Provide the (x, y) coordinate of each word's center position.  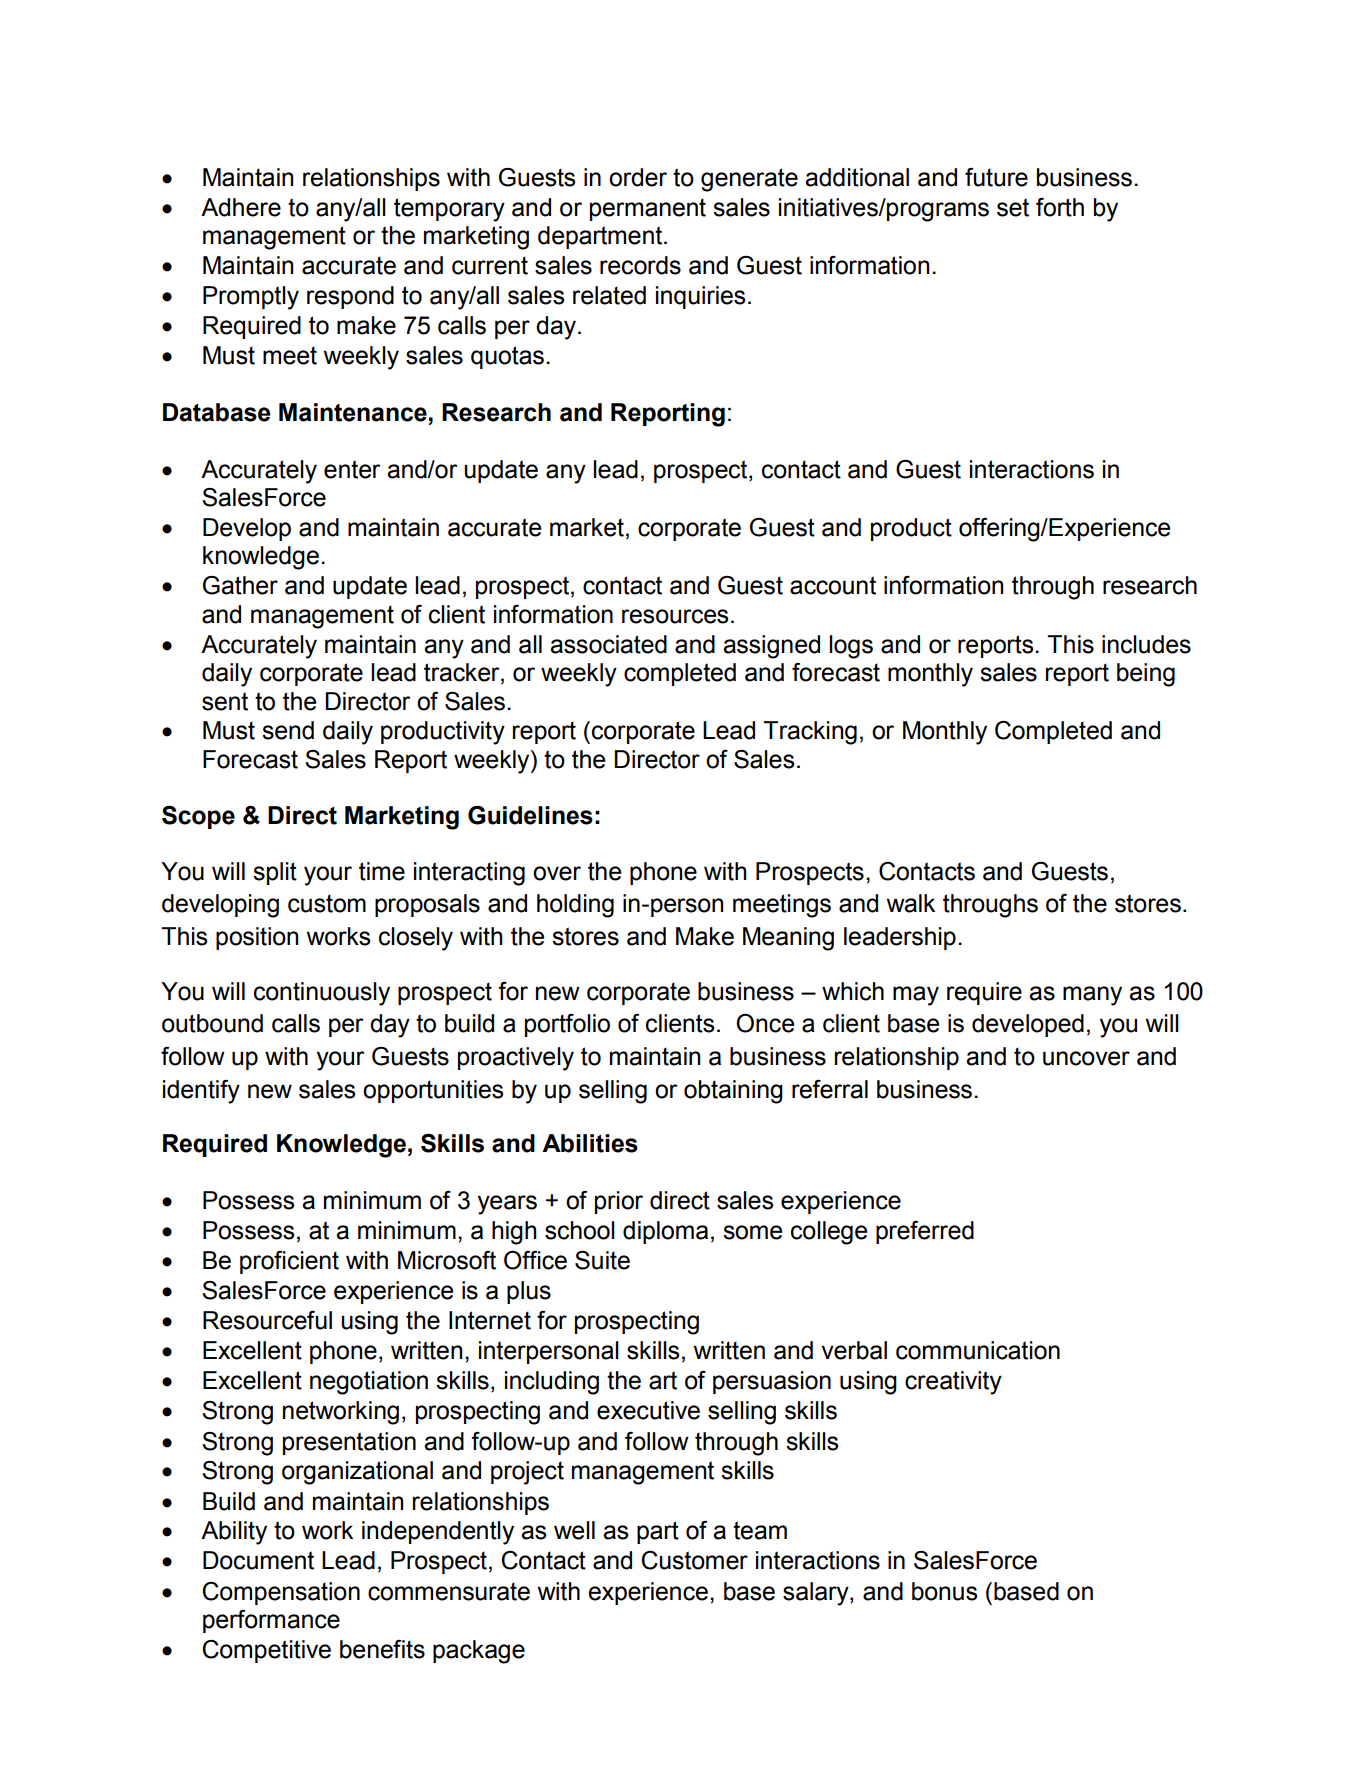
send (288, 730)
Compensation (281, 1593)
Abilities (590, 1143)
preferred (925, 1232)
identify (201, 1092)
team (760, 1530)
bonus (944, 1591)
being (1146, 675)
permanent (648, 209)
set (1013, 207)
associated (608, 644)
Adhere (241, 207)
